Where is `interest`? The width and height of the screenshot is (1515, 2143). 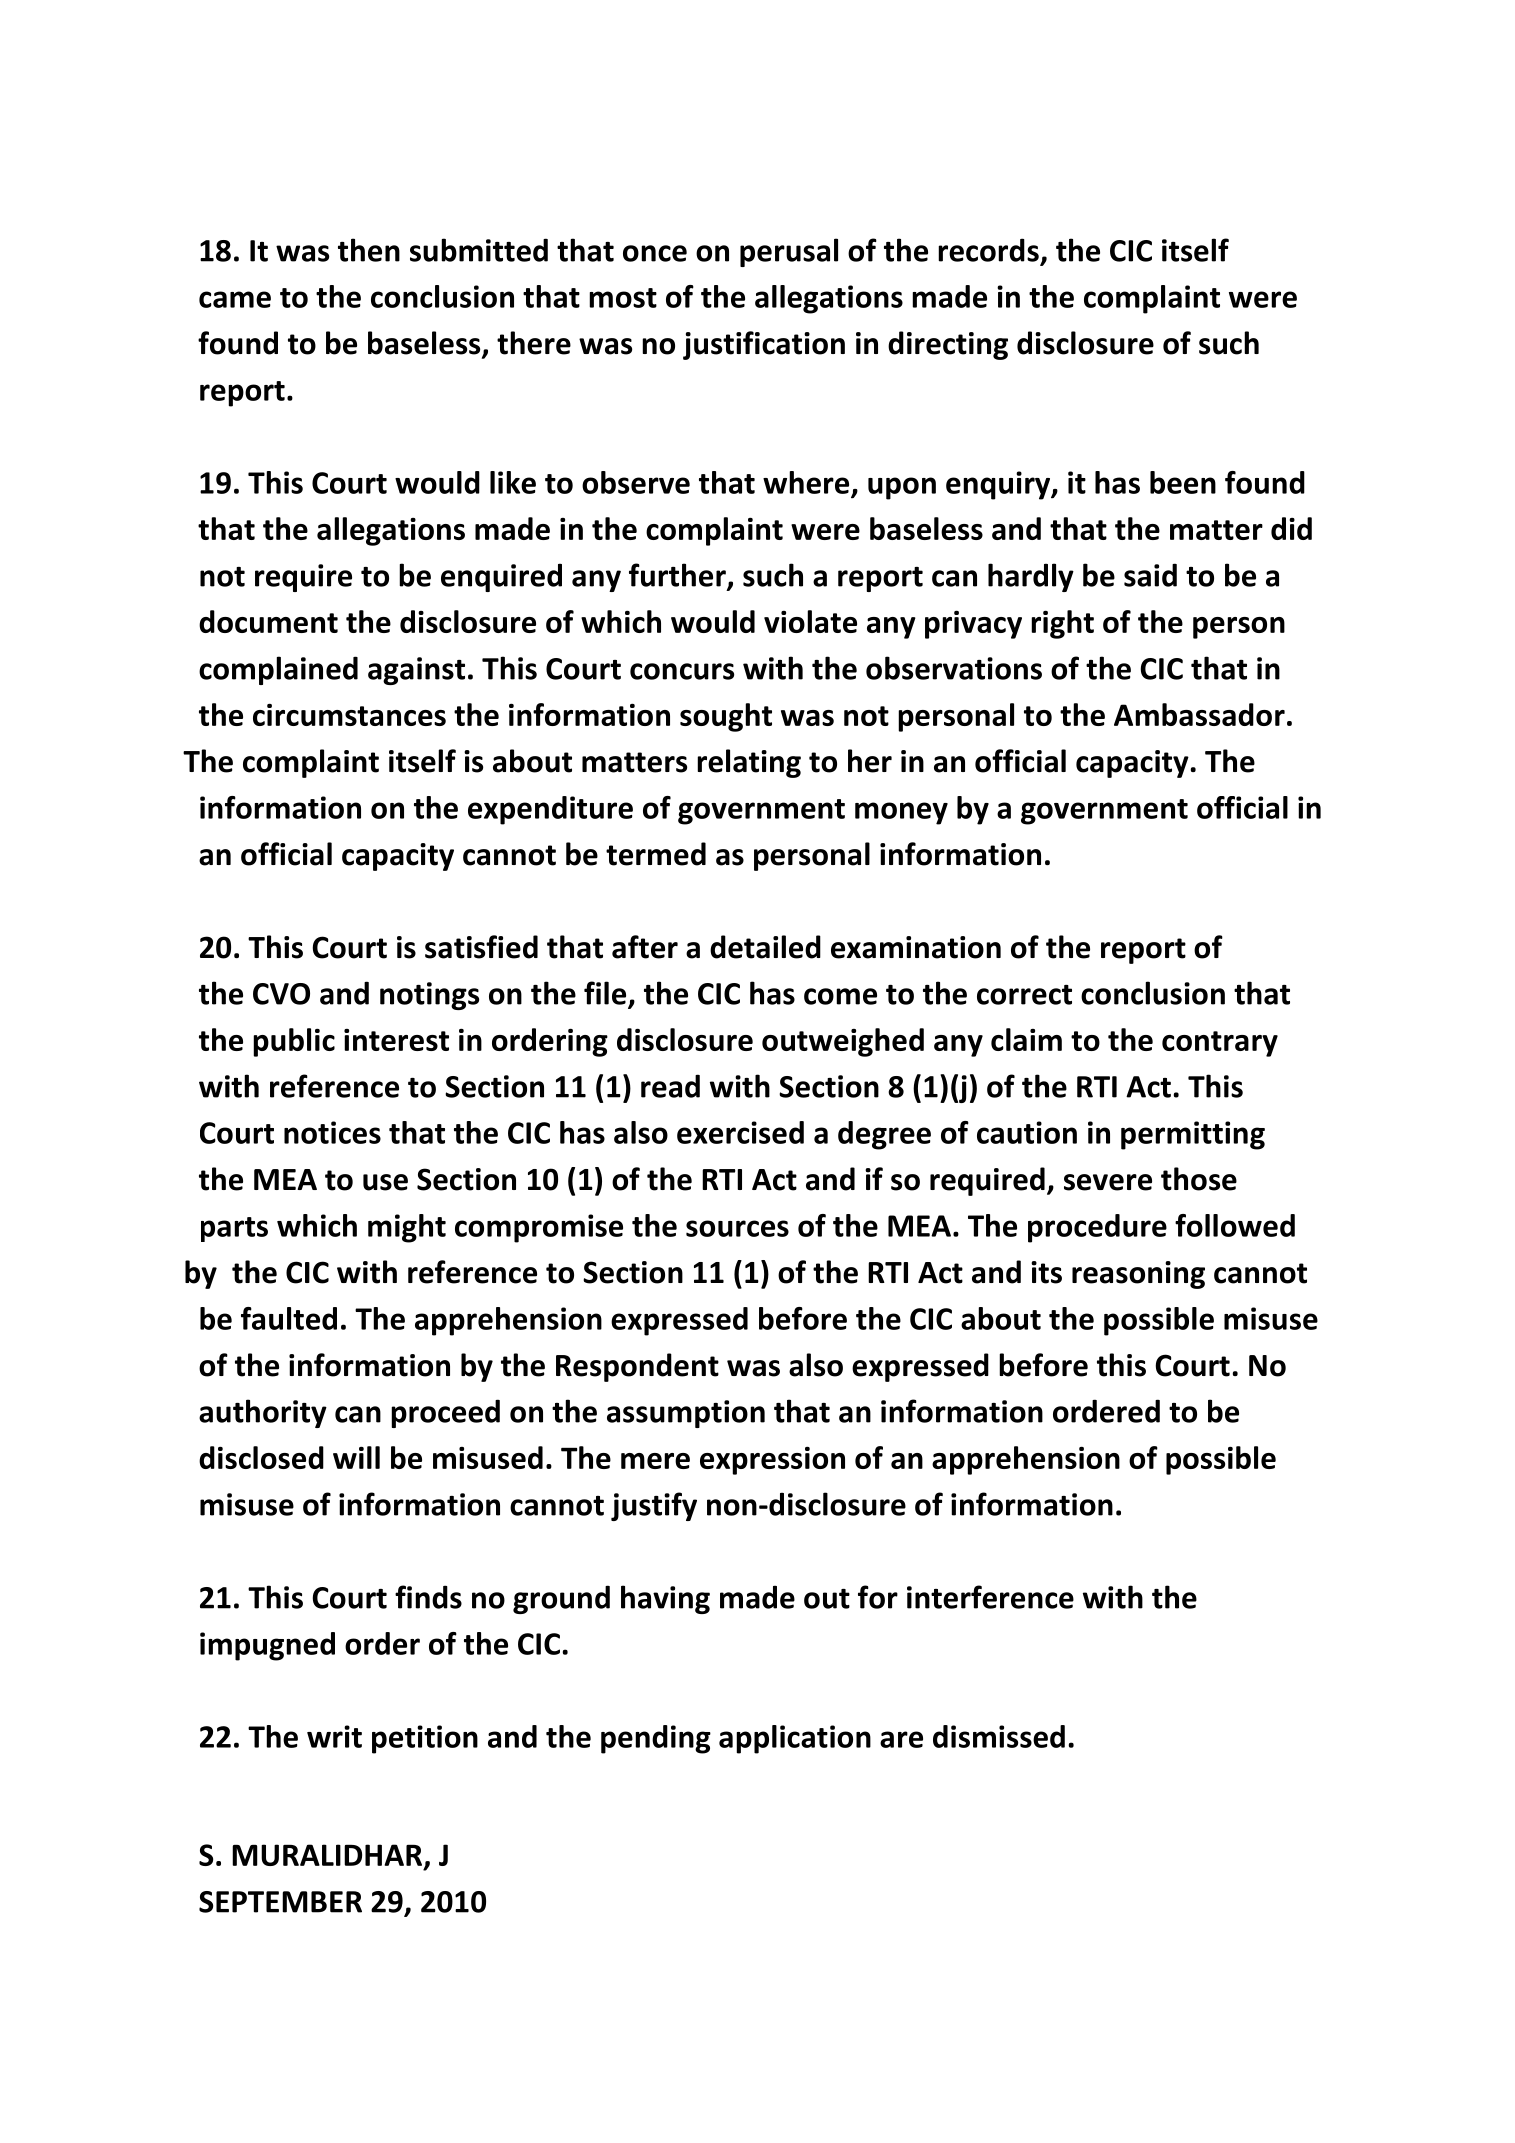 interest is located at coordinates (396, 1040).
